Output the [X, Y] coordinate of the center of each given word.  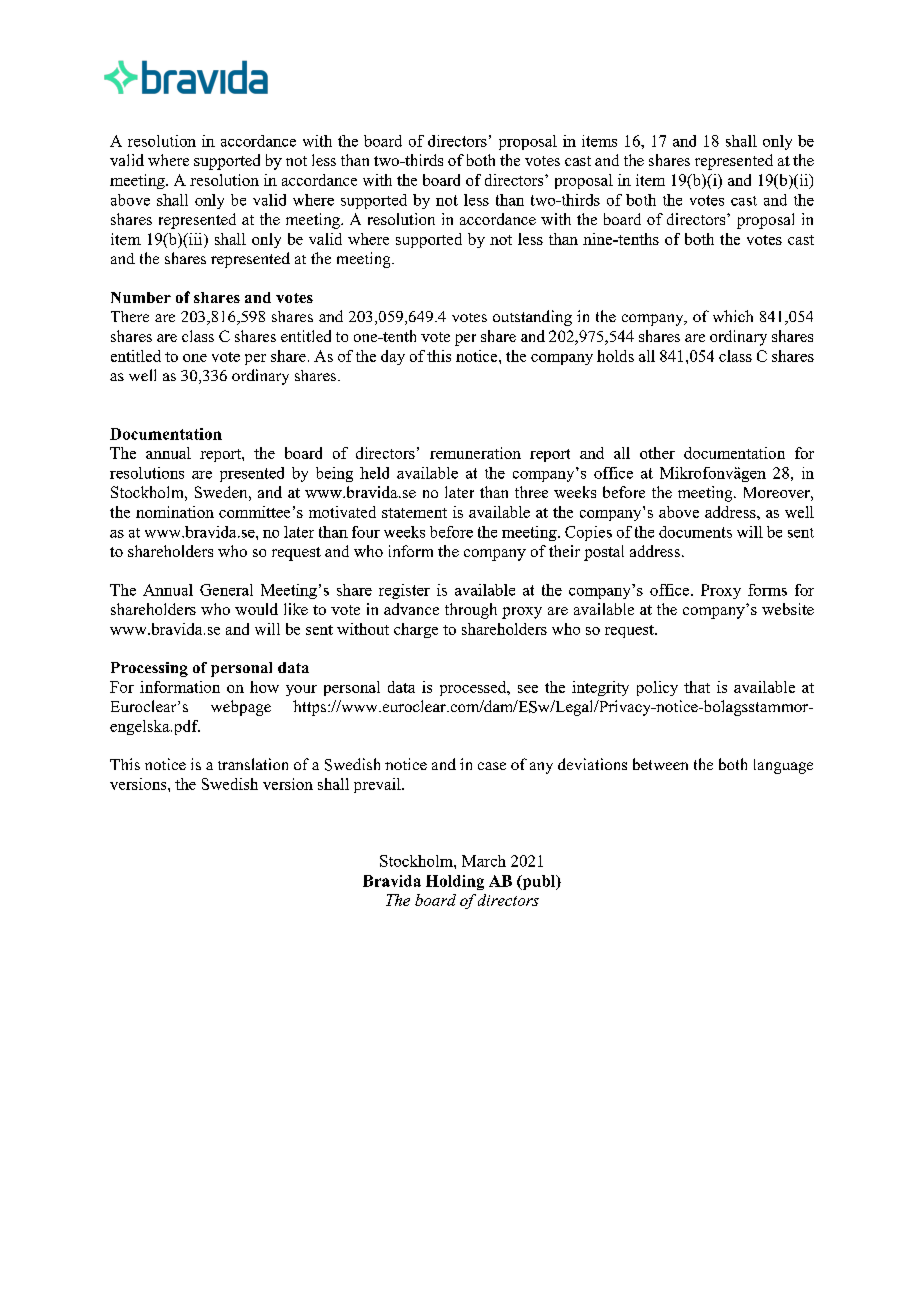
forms [767, 590]
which [733, 316]
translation [253, 764]
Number [141, 297]
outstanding [532, 318]
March [484, 861]
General [226, 590]
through [471, 611]
